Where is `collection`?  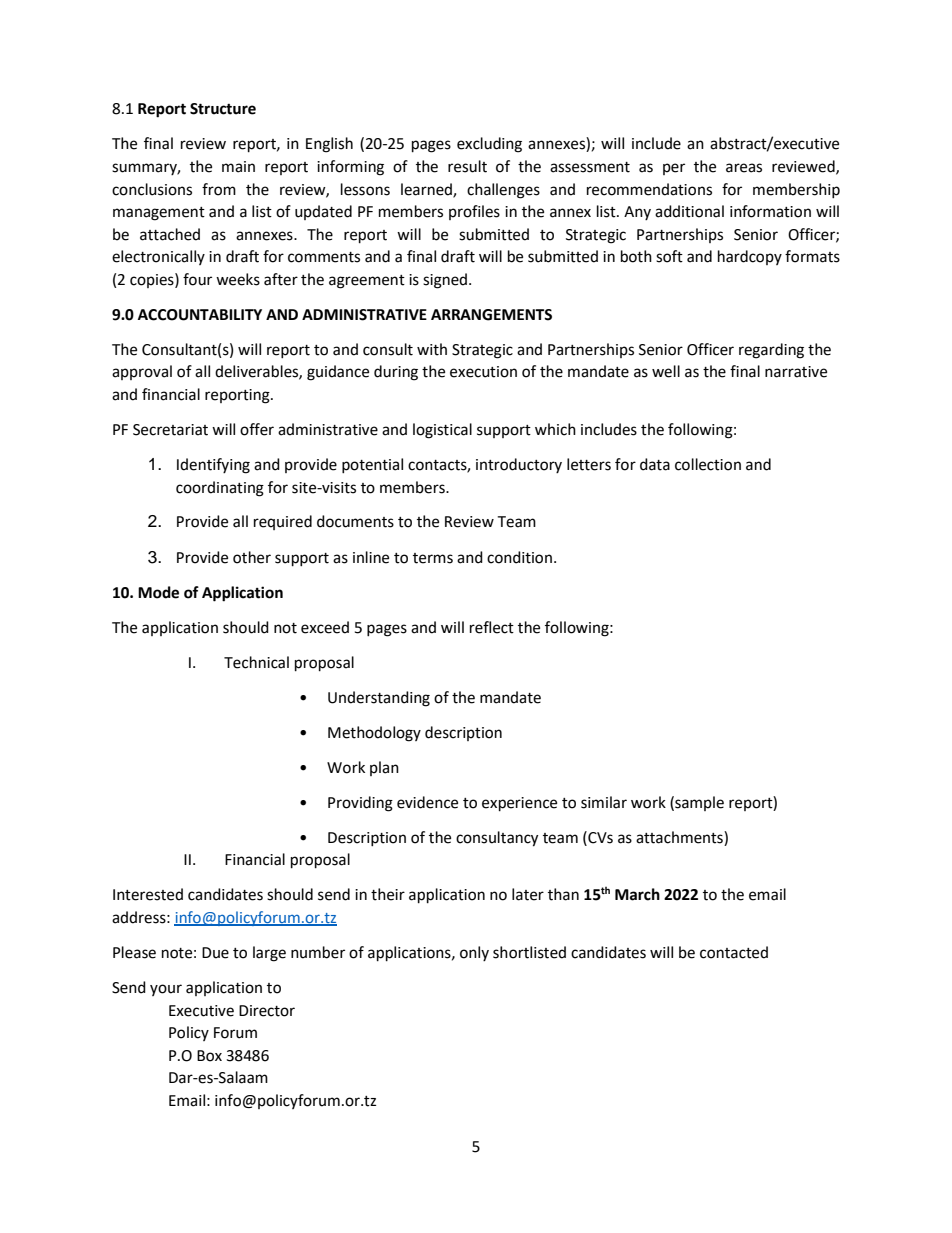
collection is located at coordinates (708, 464).
